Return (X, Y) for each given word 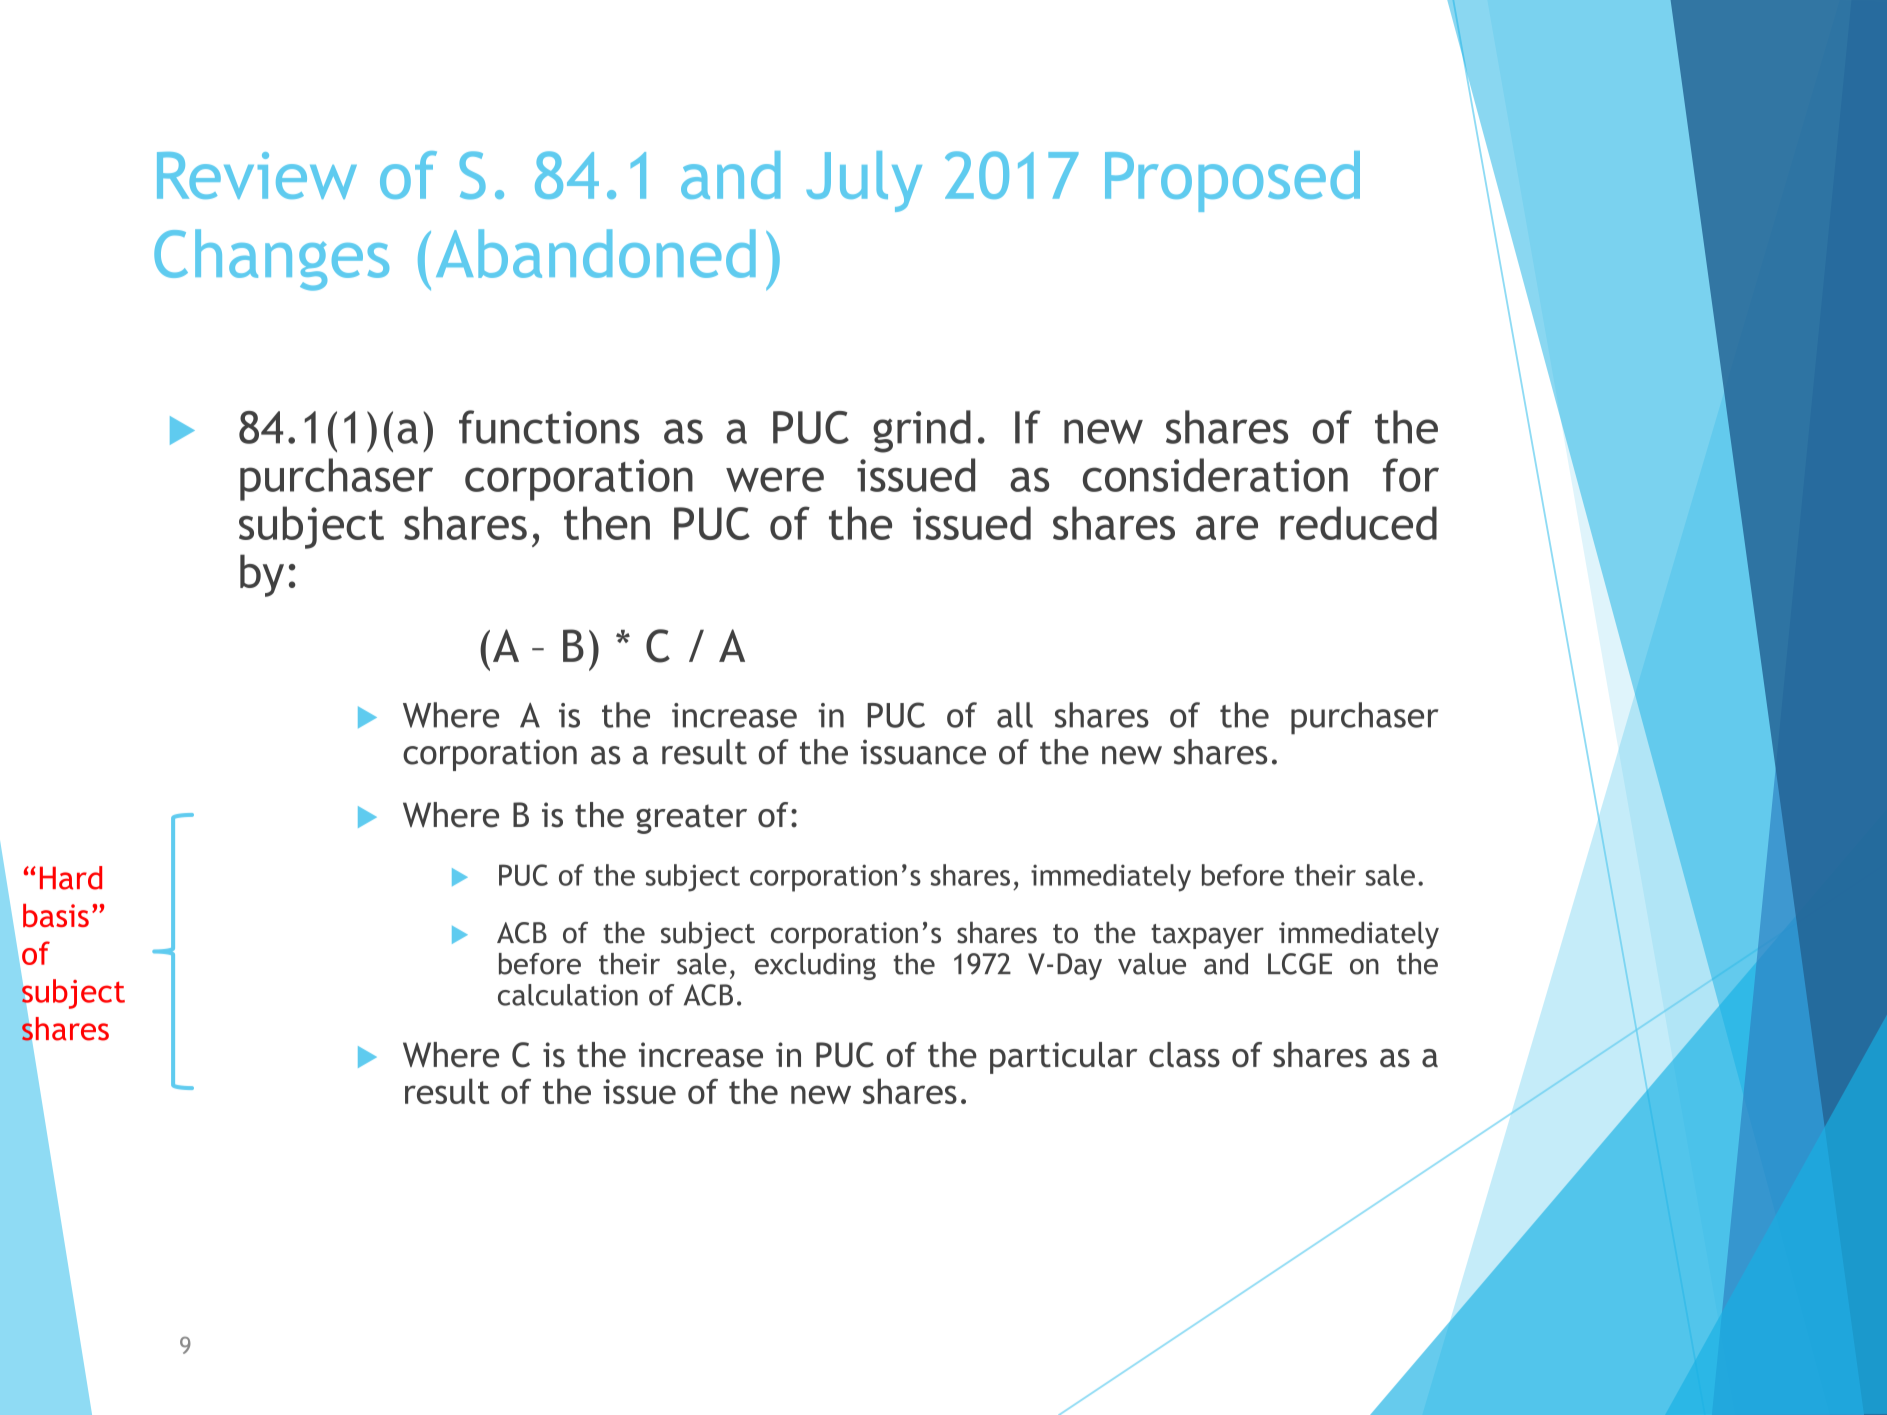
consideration (1215, 475)
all (1015, 715)
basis (56, 915)
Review (257, 175)
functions (549, 427)
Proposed (1232, 181)
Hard (71, 878)
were (775, 479)
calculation (568, 995)
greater (691, 819)
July (864, 181)
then (607, 523)
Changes (271, 260)
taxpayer (1207, 936)
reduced (1358, 523)
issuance (923, 752)
